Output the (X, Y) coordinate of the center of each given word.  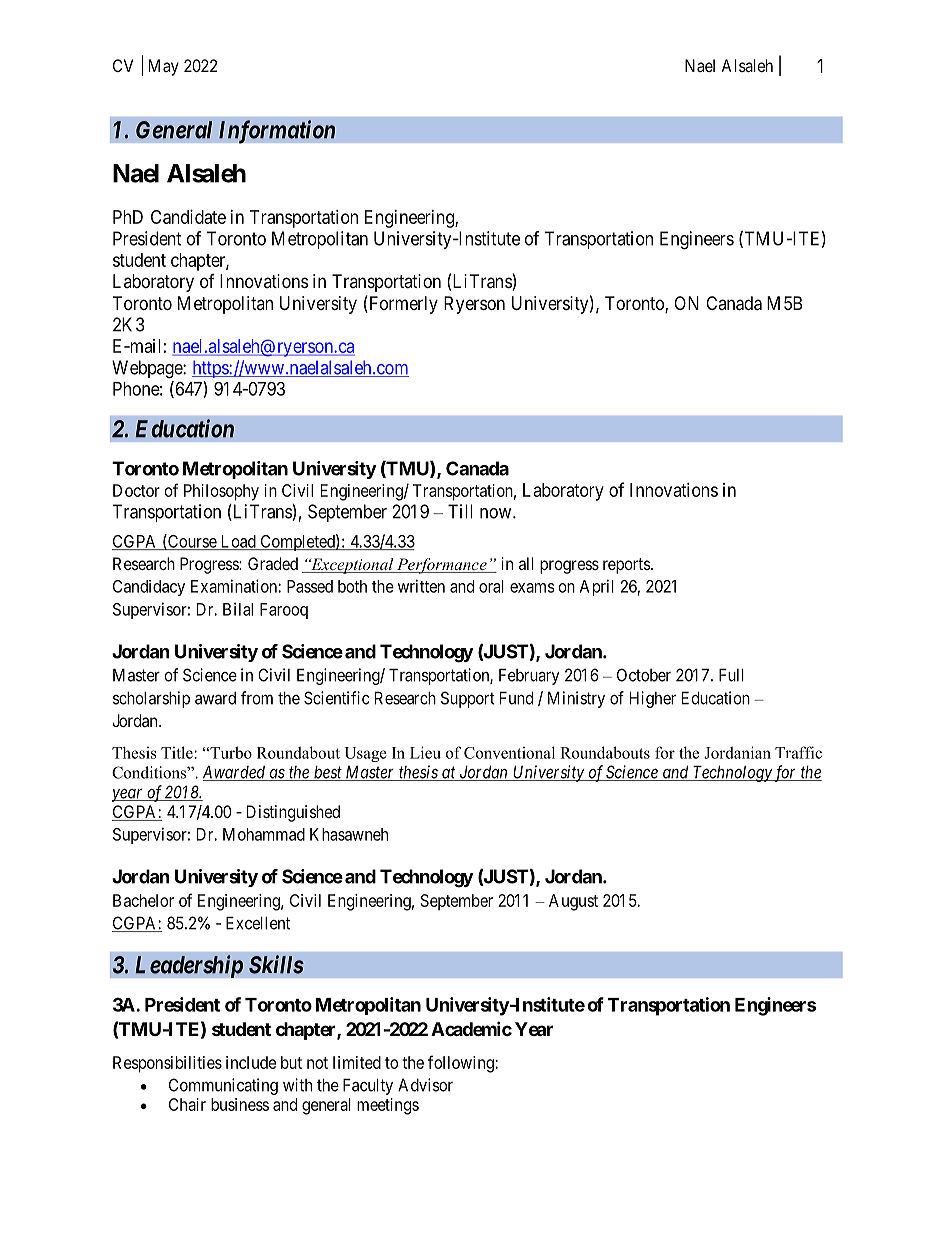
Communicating (223, 1086)
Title (178, 752)
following (462, 1064)
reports (627, 566)
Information (277, 132)
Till (460, 511)
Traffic (798, 752)
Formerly (402, 305)
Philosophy (221, 492)
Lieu (425, 752)
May (164, 67)
